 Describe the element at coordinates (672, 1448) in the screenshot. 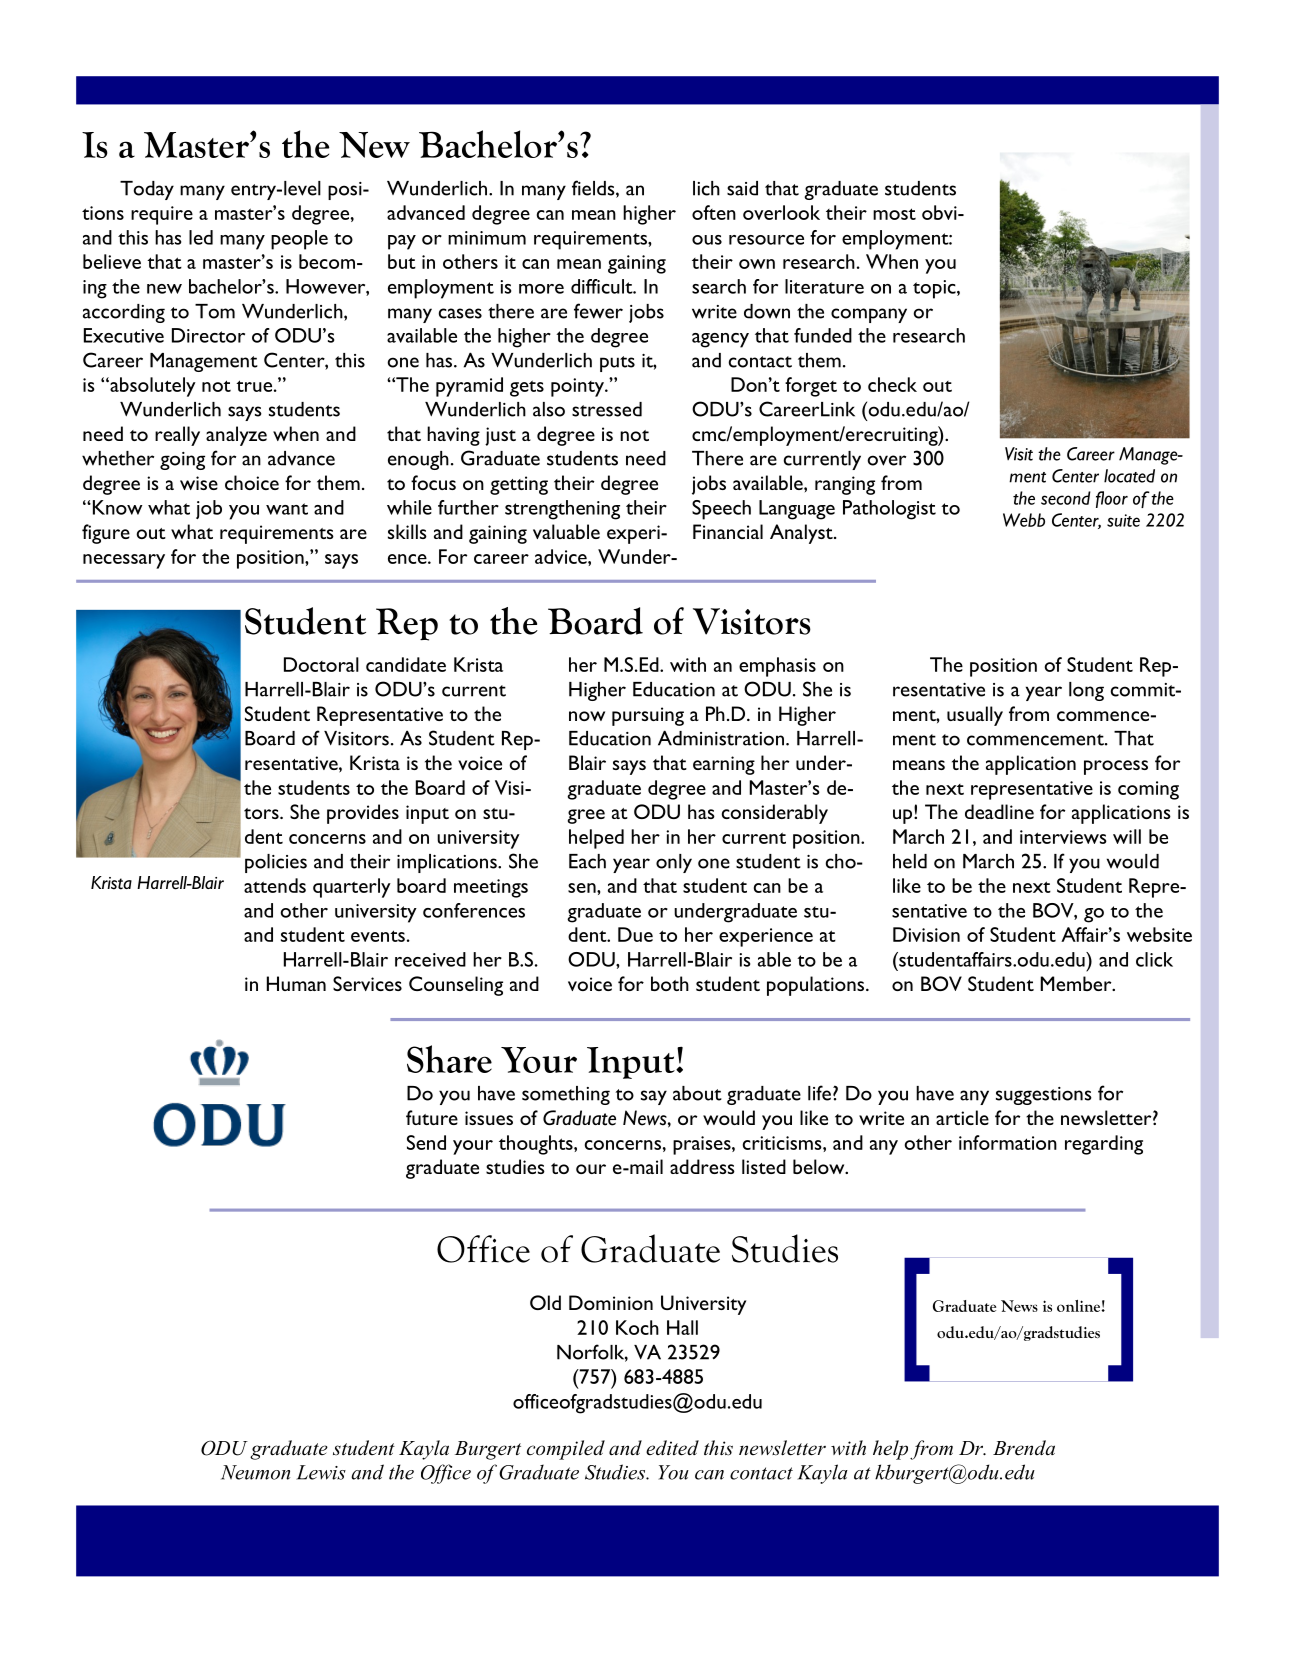

I see `edited` at that location.
